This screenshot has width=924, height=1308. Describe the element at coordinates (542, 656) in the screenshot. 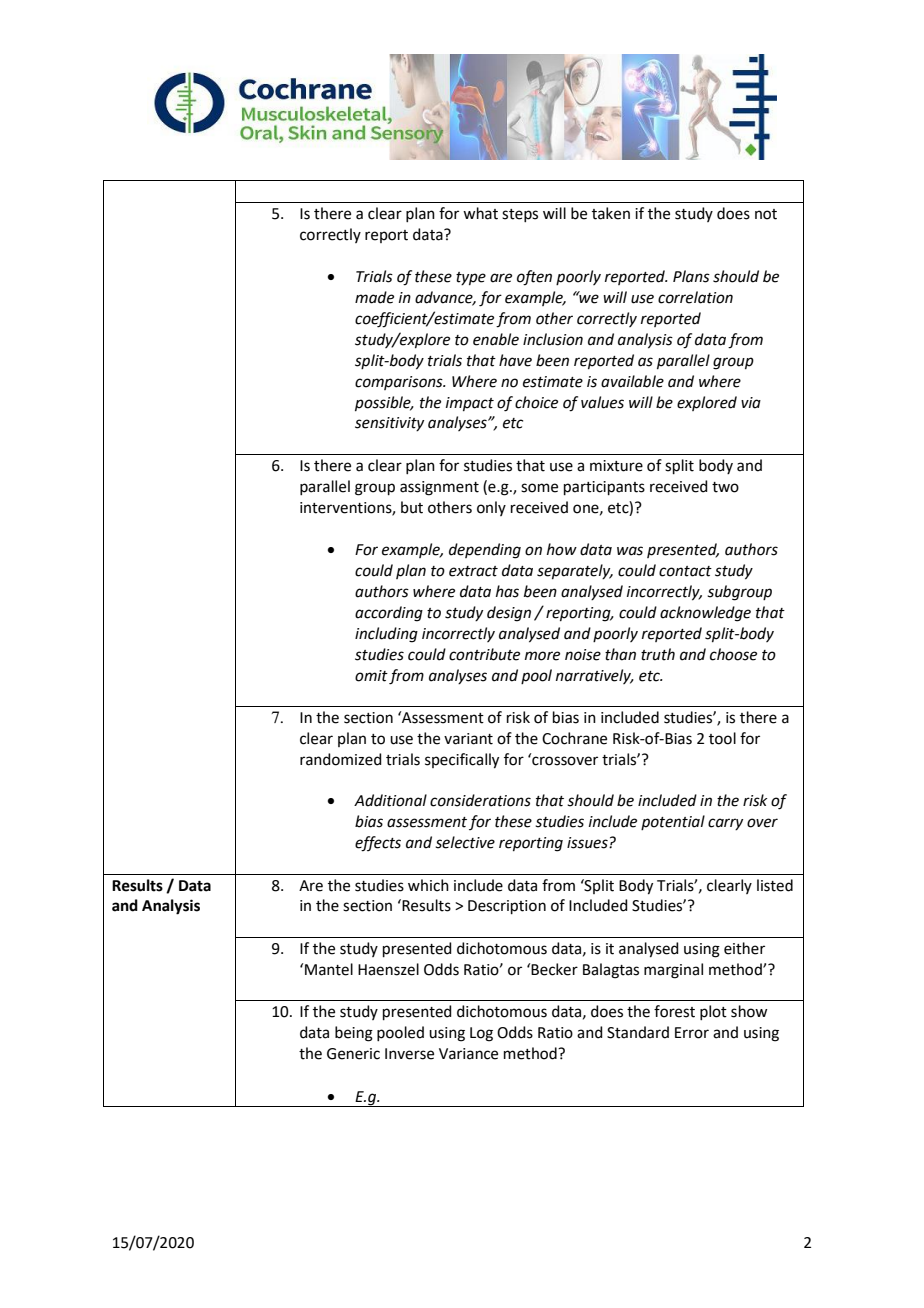

I see `more` at that location.
